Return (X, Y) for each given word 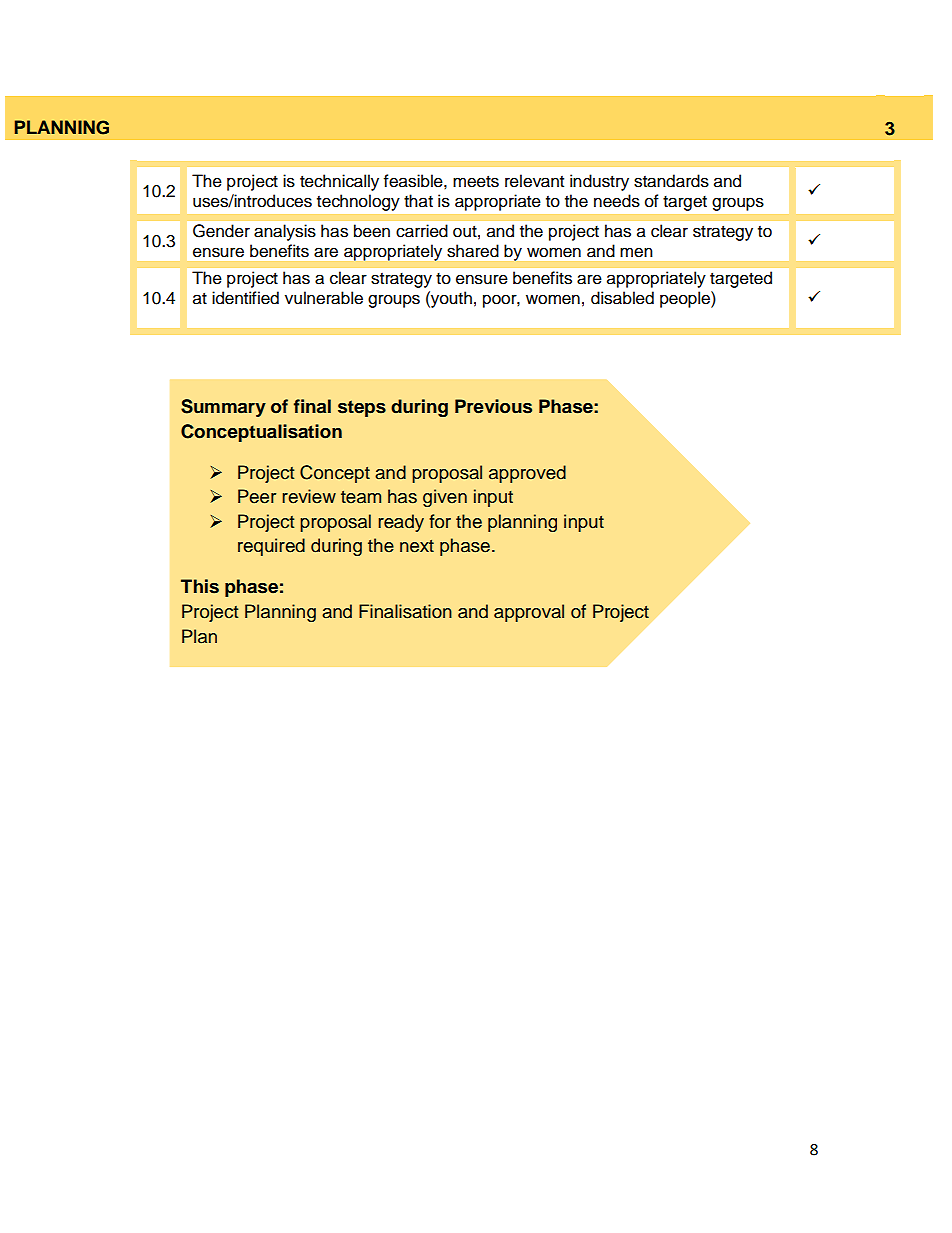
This (200, 586)
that (418, 201)
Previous (493, 406)
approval (529, 613)
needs (617, 201)
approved (527, 474)
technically (339, 182)
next (417, 546)
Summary (223, 408)
